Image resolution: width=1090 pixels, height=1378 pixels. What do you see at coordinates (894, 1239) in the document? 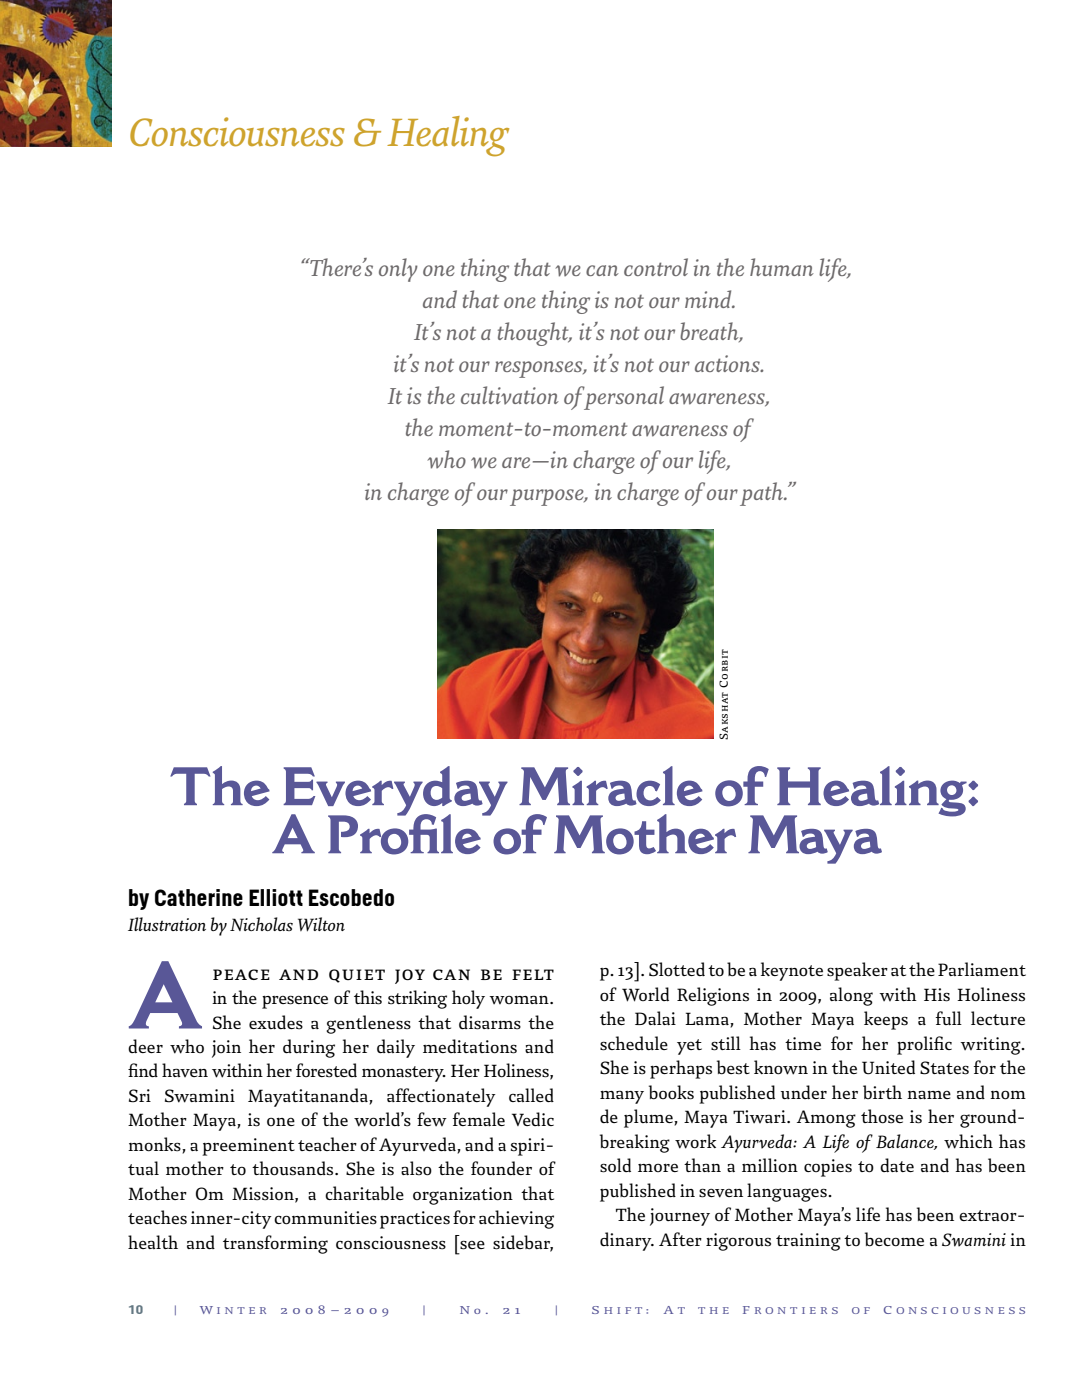
I see `become` at bounding box center [894, 1239].
